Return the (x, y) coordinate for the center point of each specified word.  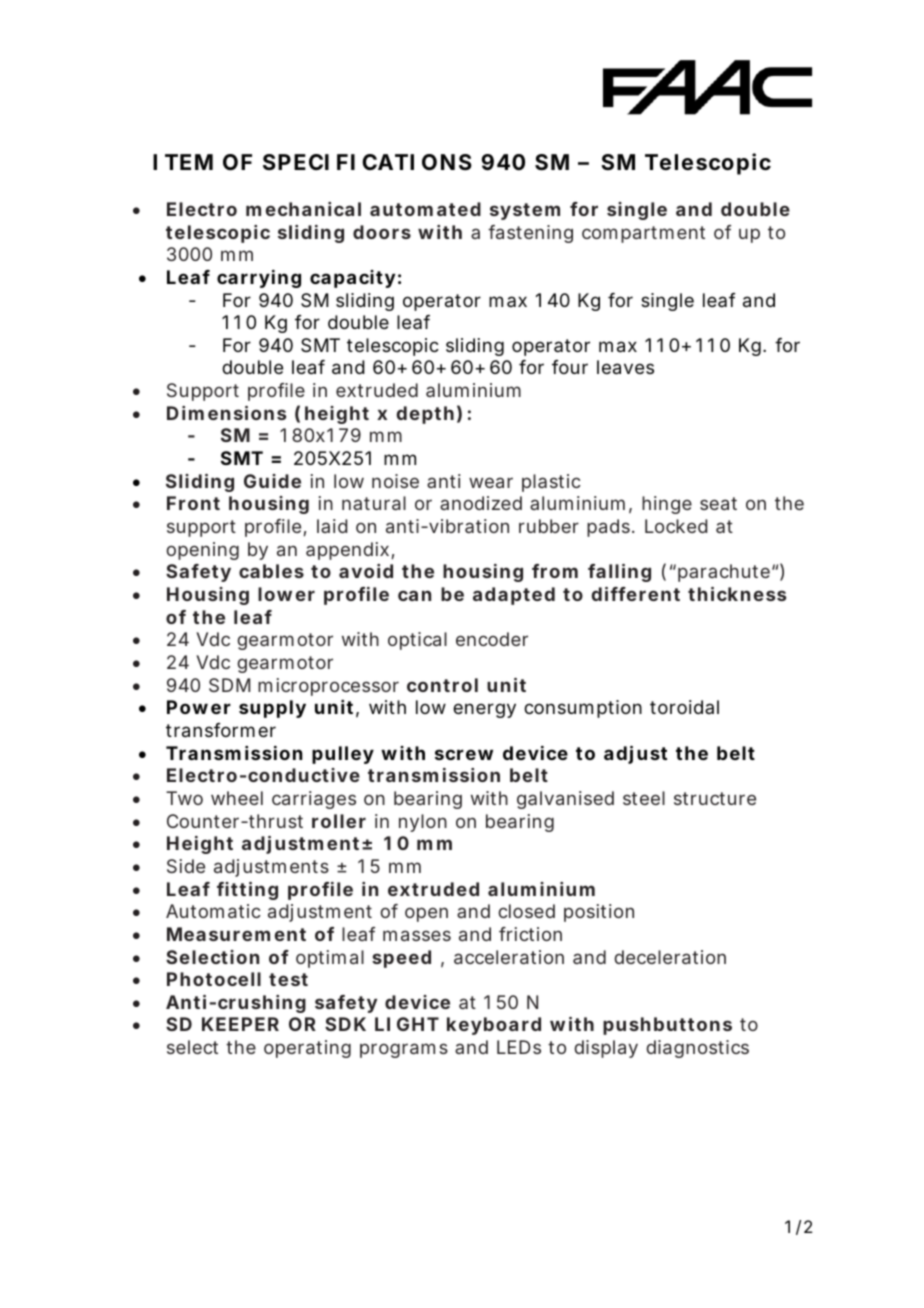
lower (286, 594)
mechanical (303, 209)
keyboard (494, 1026)
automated (425, 209)
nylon (423, 823)
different (636, 594)
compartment (643, 234)
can (414, 595)
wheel (237, 798)
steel (644, 798)
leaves (625, 367)
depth (425, 415)
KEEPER (240, 1024)
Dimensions (226, 413)
